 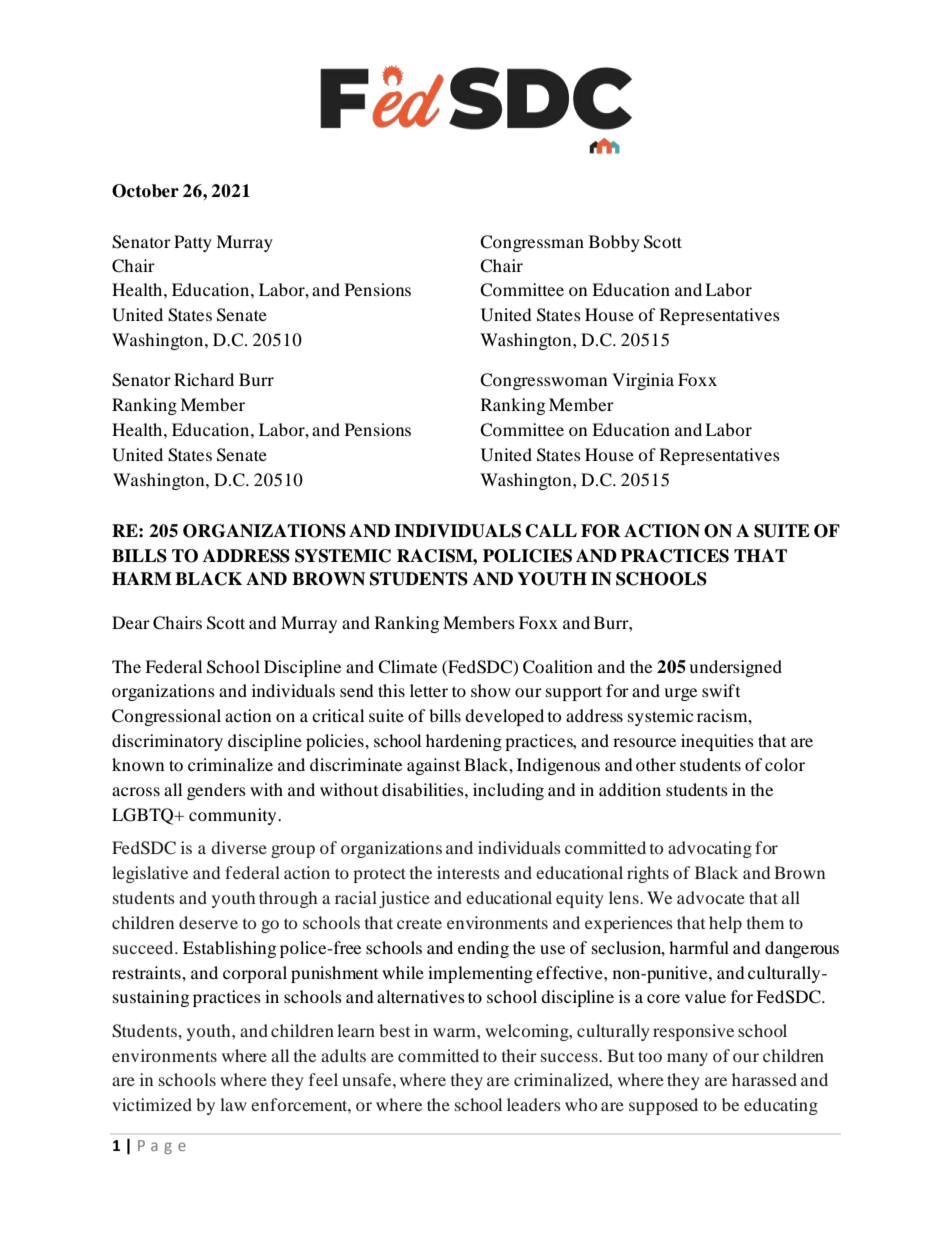 What do you see at coordinates (193, 243) in the screenshot?
I see `Patty` at bounding box center [193, 243].
